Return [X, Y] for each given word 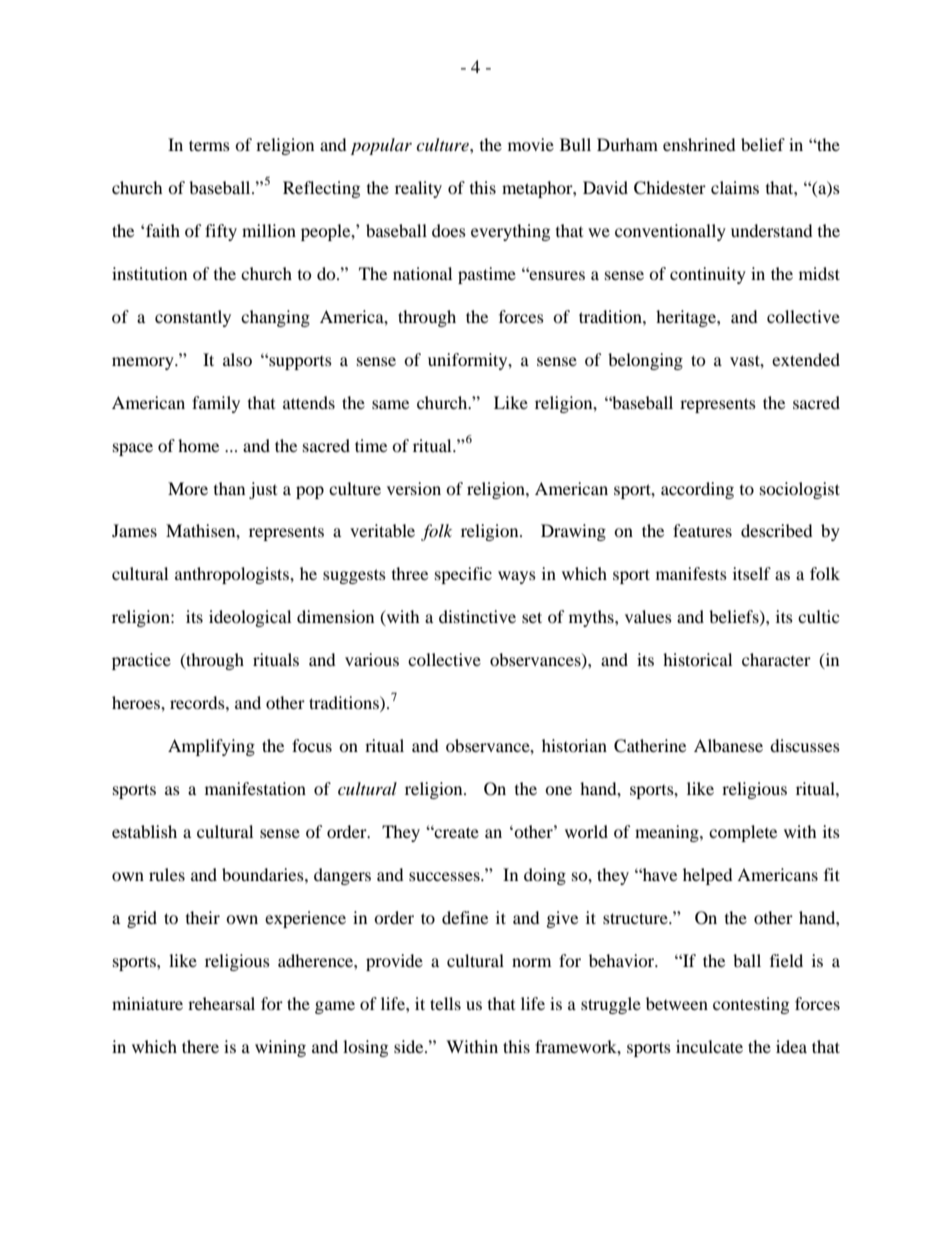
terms [209, 145]
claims [735, 187]
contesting [751, 1005]
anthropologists [233, 575]
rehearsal [221, 1003]
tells [445, 1003]
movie [531, 144]
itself [752, 573]
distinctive [477, 616]
